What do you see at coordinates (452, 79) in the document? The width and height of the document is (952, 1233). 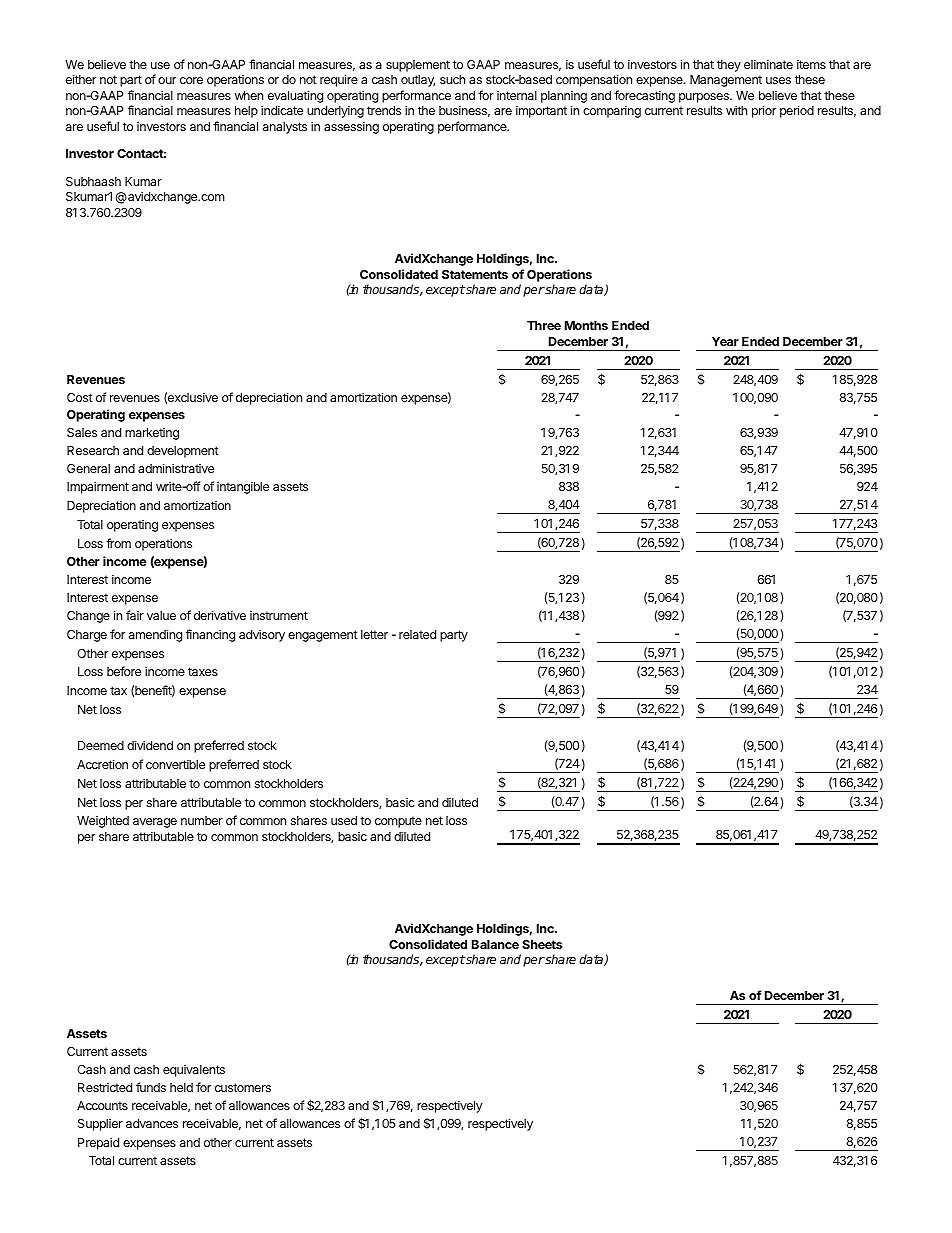 I see `such` at bounding box center [452, 79].
